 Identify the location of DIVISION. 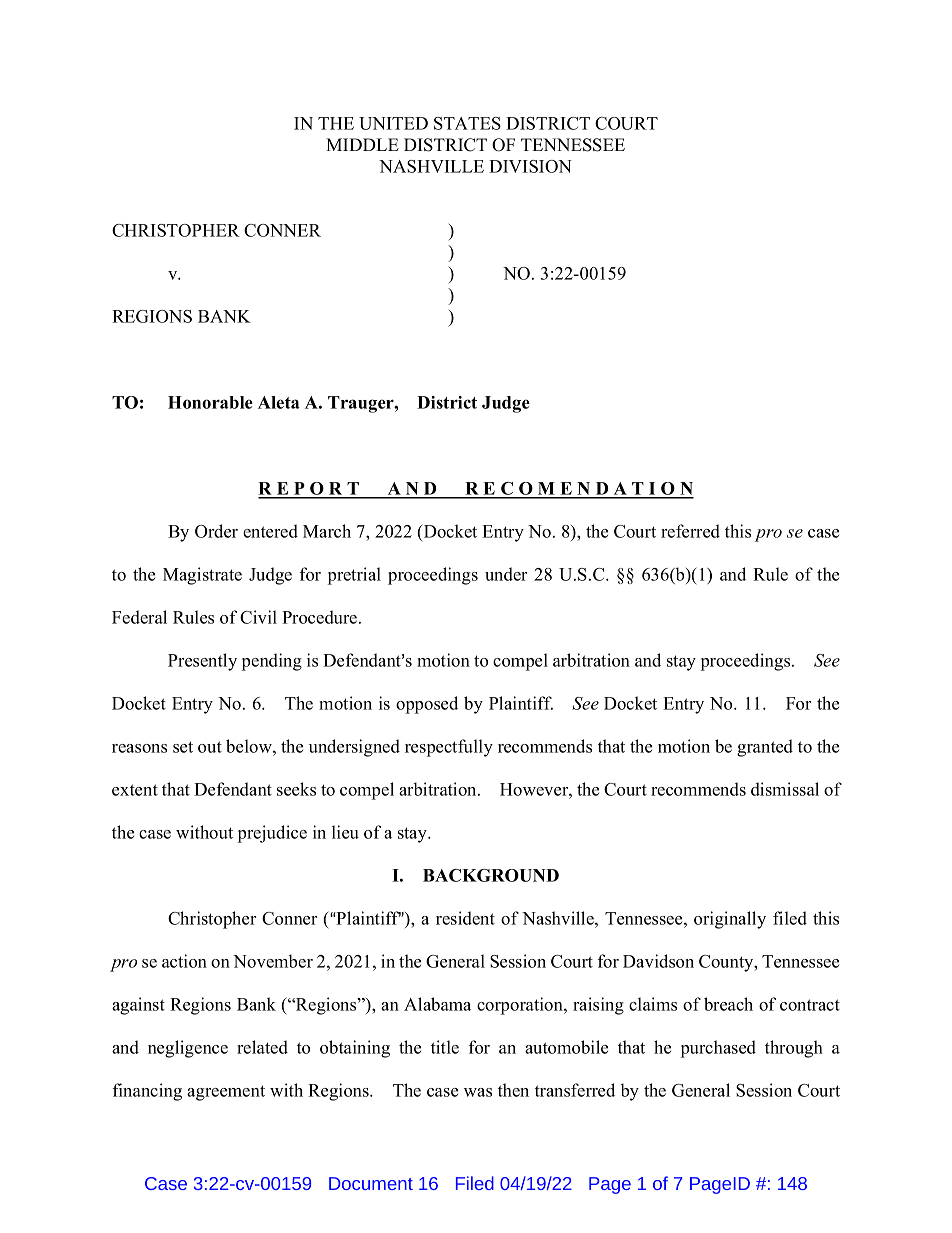
(530, 166).
